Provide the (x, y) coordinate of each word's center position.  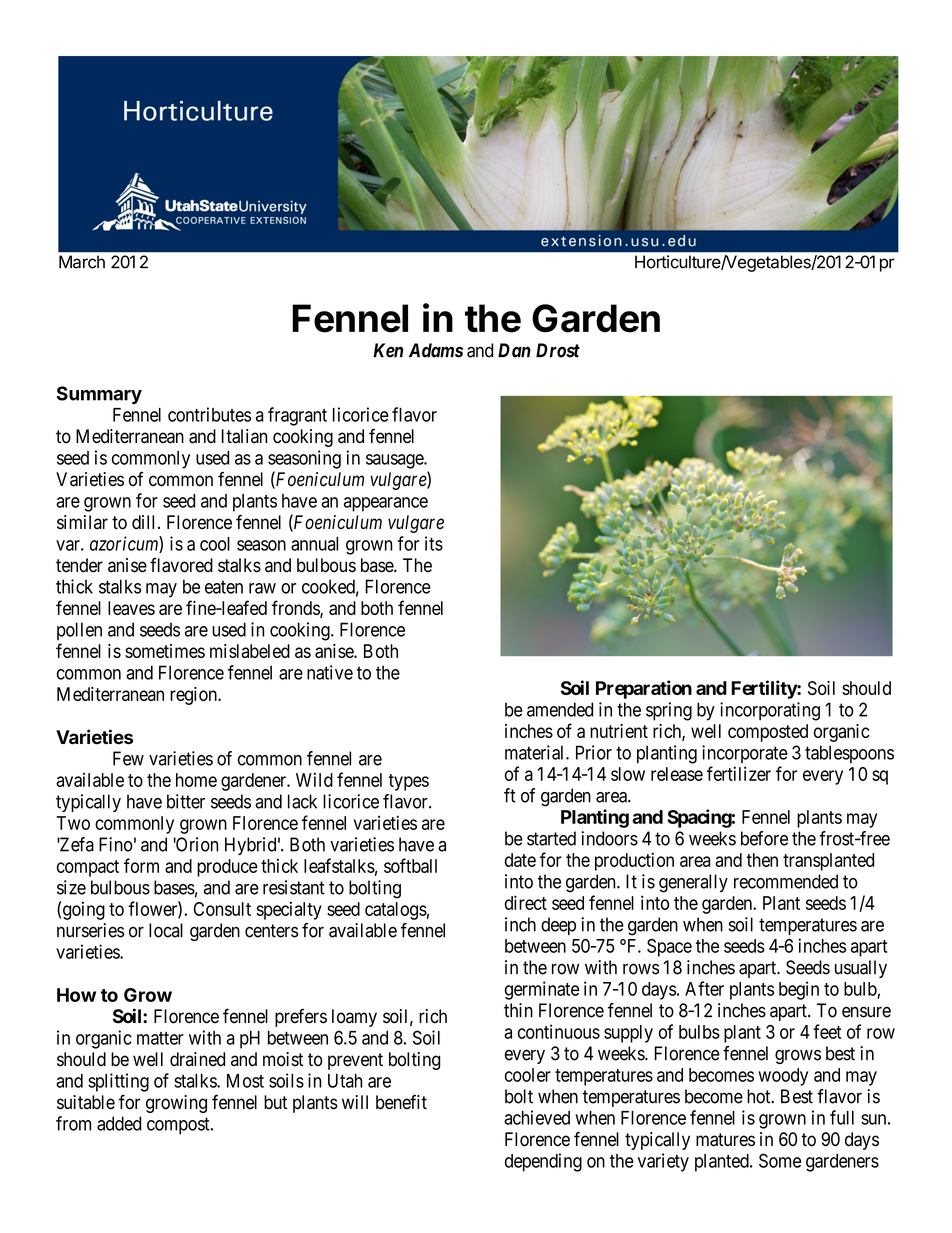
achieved (537, 1117)
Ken (388, 350)
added (119, 1123)
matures (725, 1140)
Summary (99, 395)
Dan (514, 350)
